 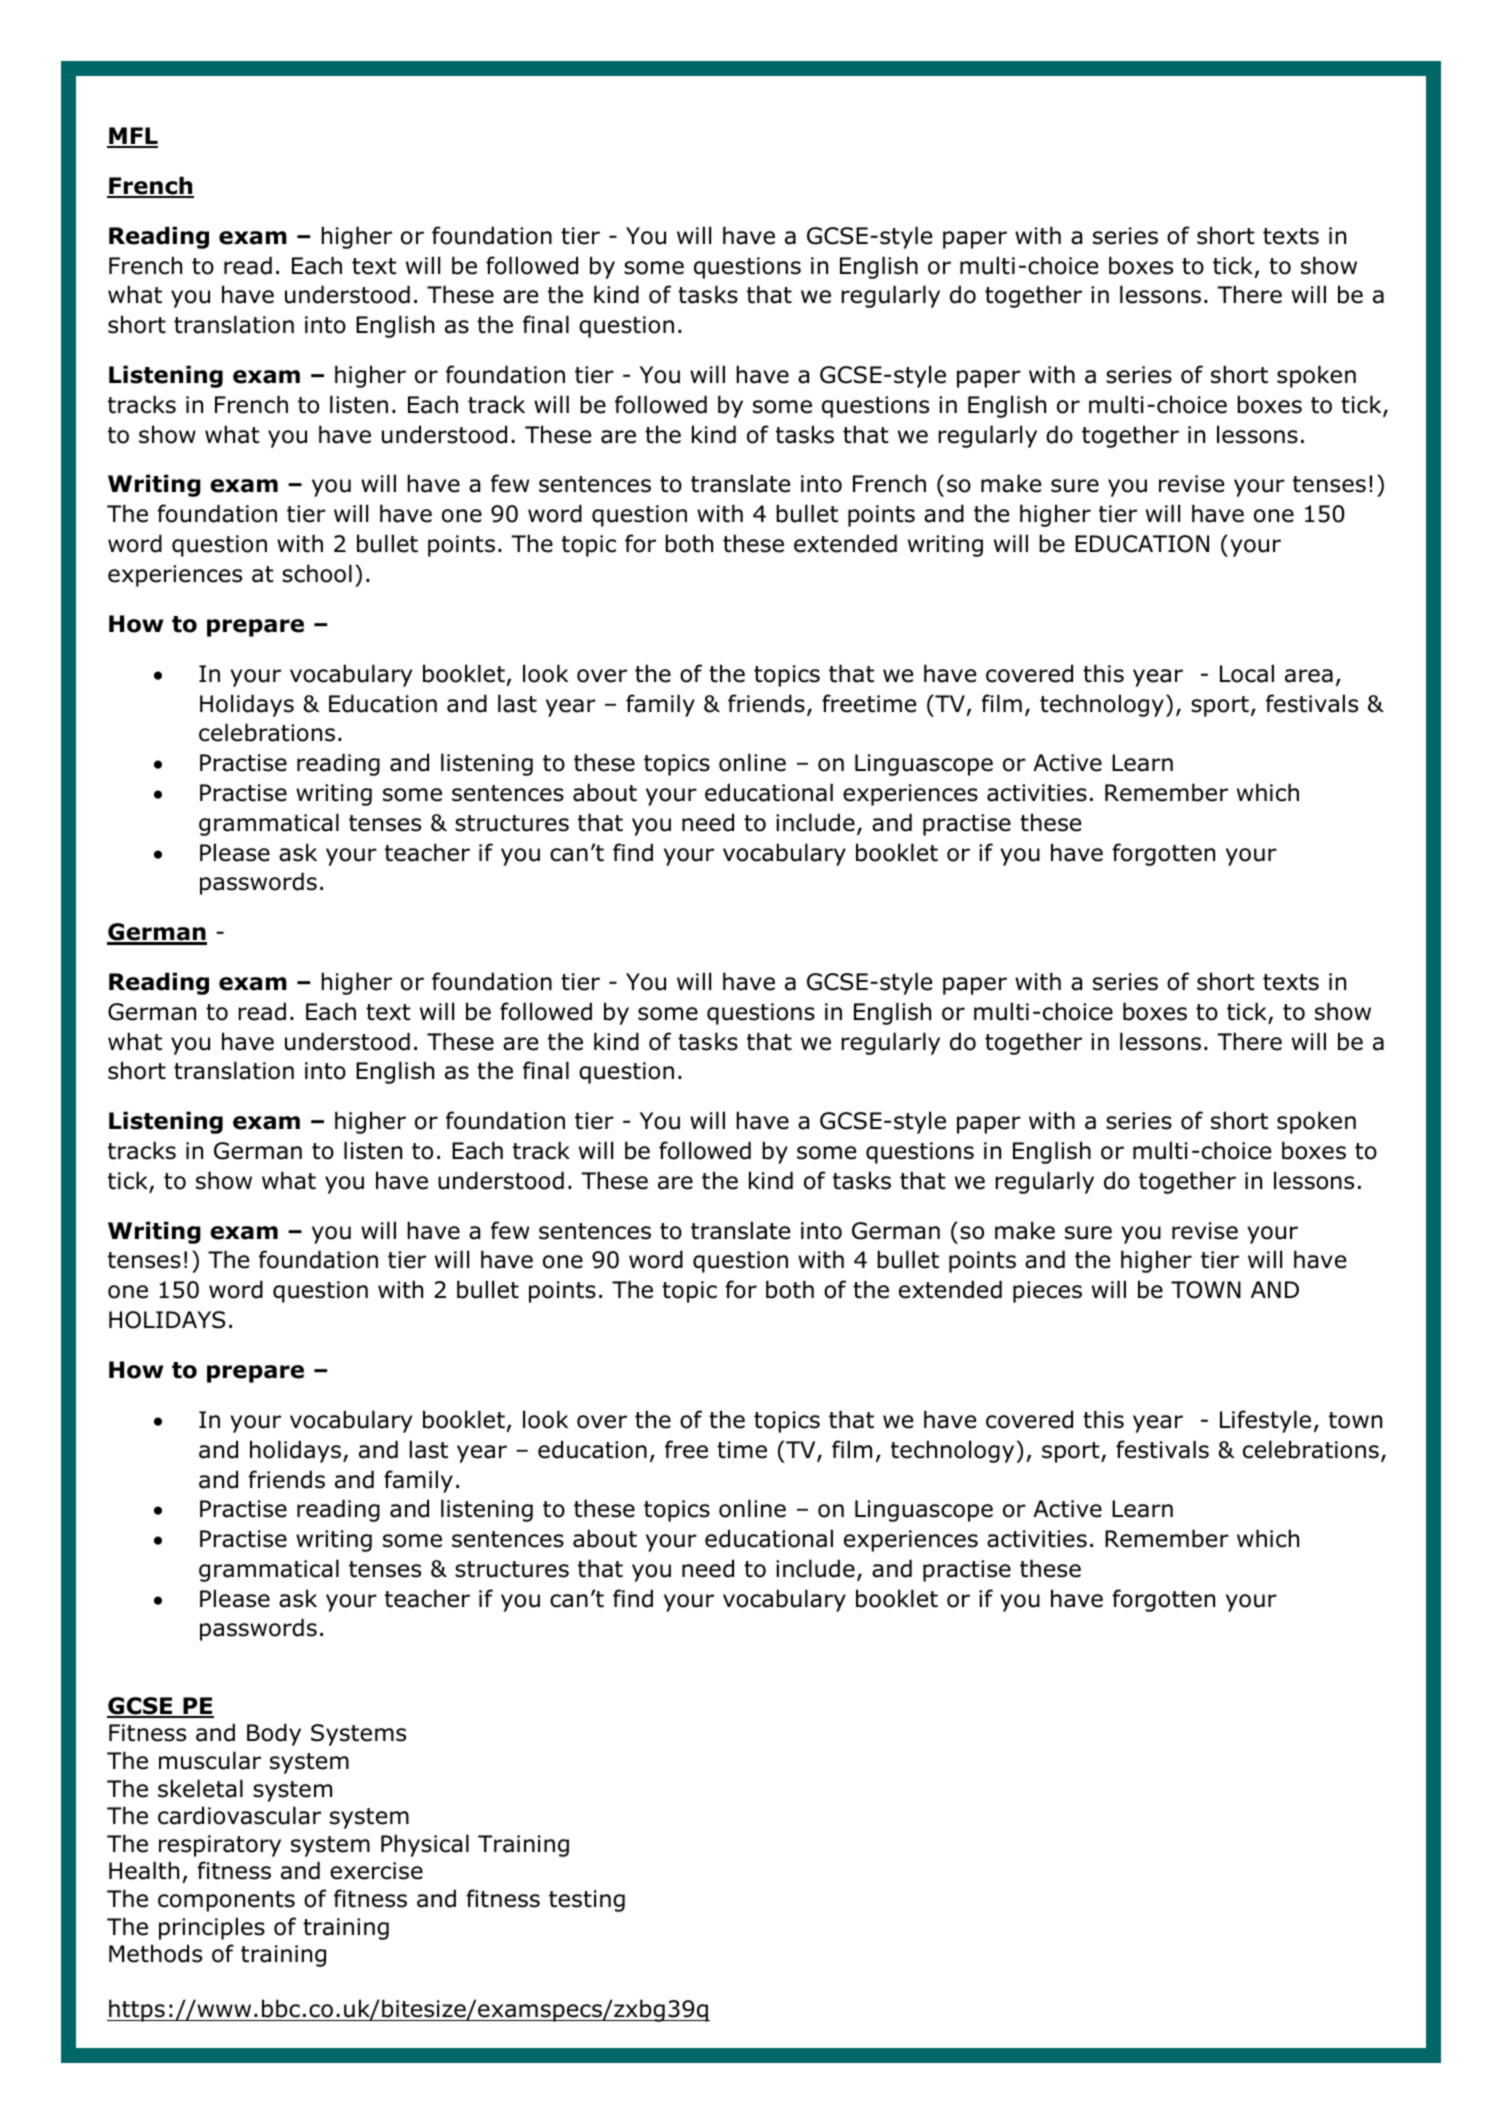 I want to click on cardiovascular, so click(x=239, y=1815).
